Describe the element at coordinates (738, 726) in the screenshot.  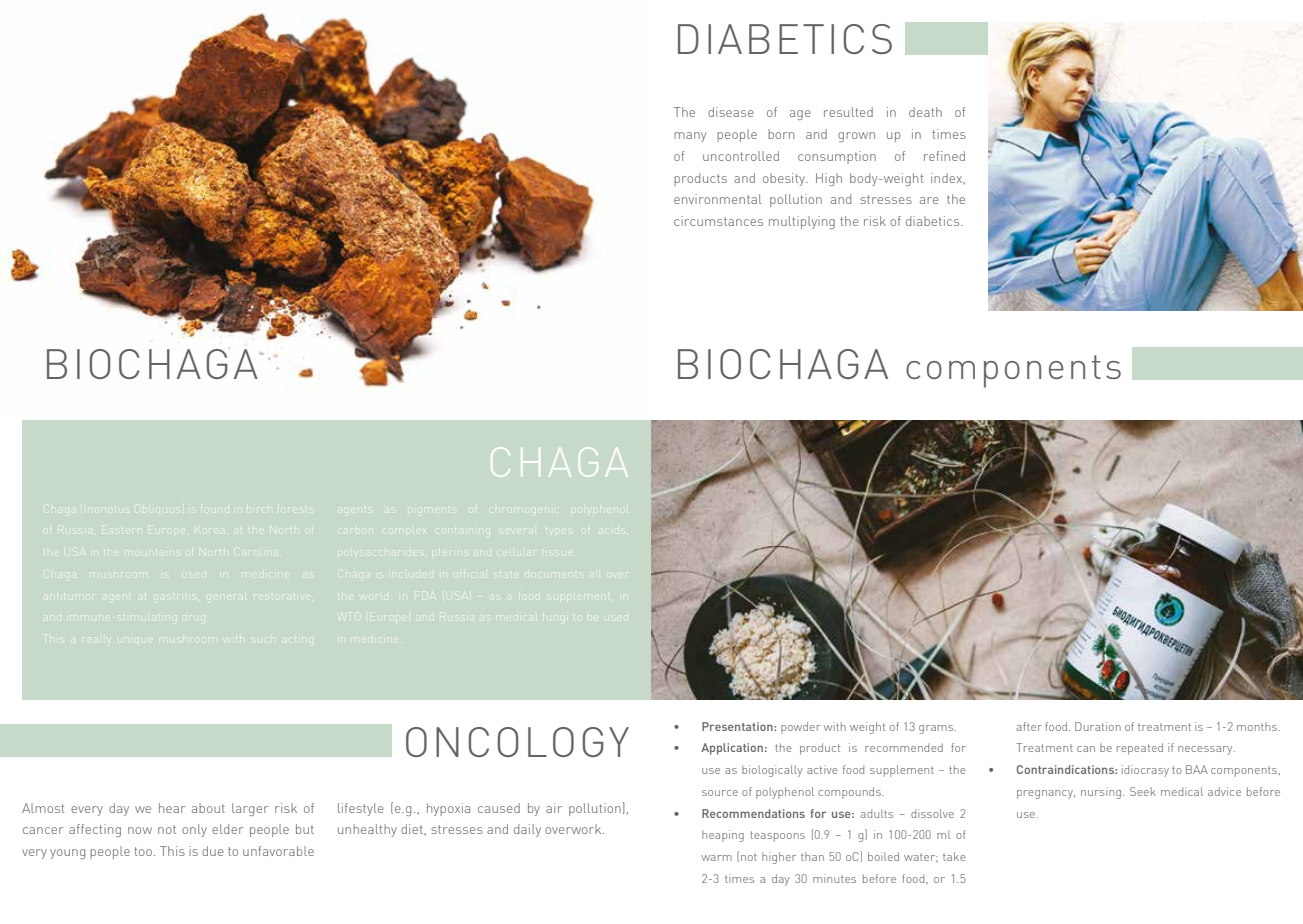
I see `Presentation` at that location.
